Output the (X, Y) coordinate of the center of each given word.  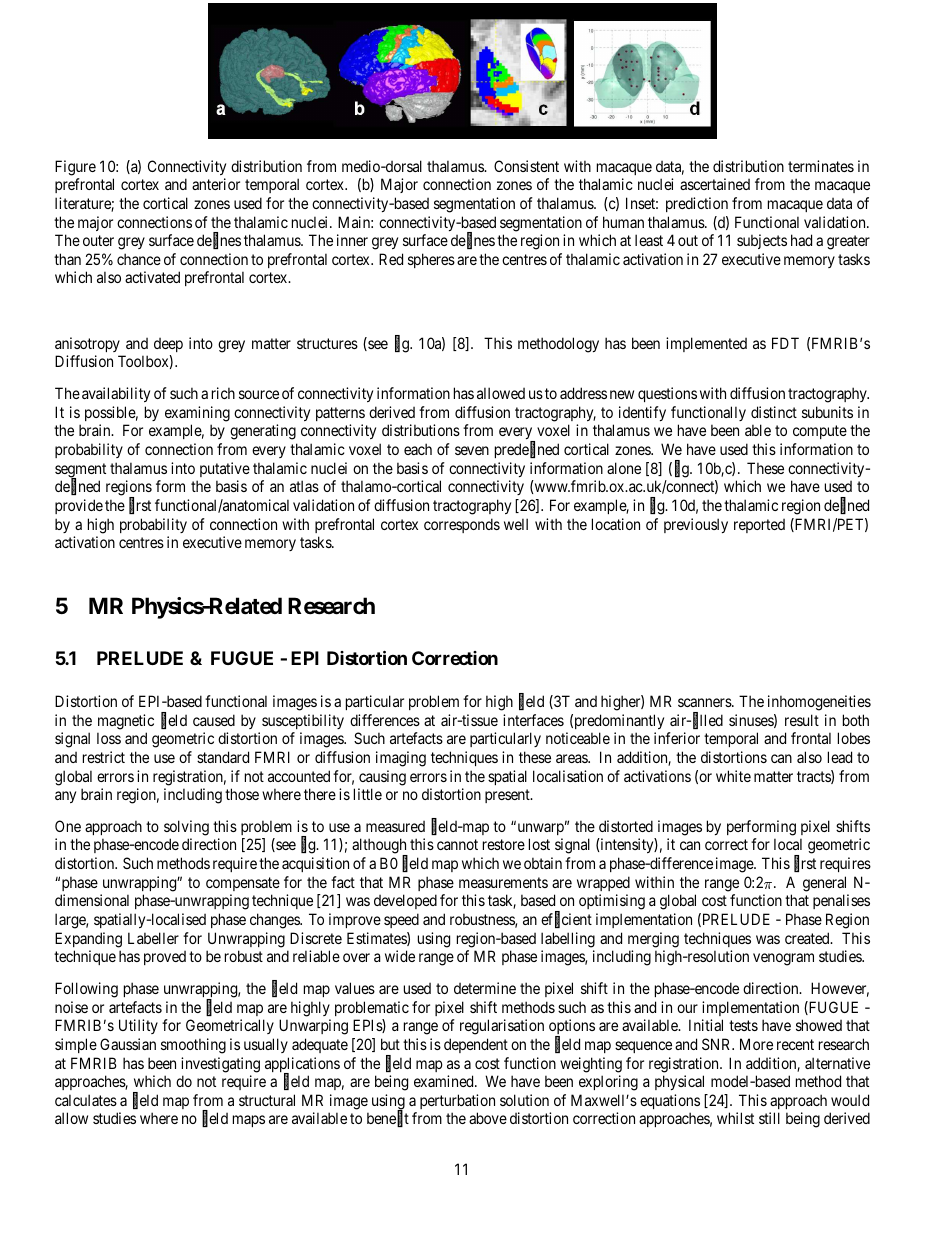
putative (225, 469)
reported (759, 526)
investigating (220, 1065)
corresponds (462, 525)
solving (186, 828)
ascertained (715, 184)
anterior (216, 184)
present (508, 796)
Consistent (526, 166)
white (733, 776)
